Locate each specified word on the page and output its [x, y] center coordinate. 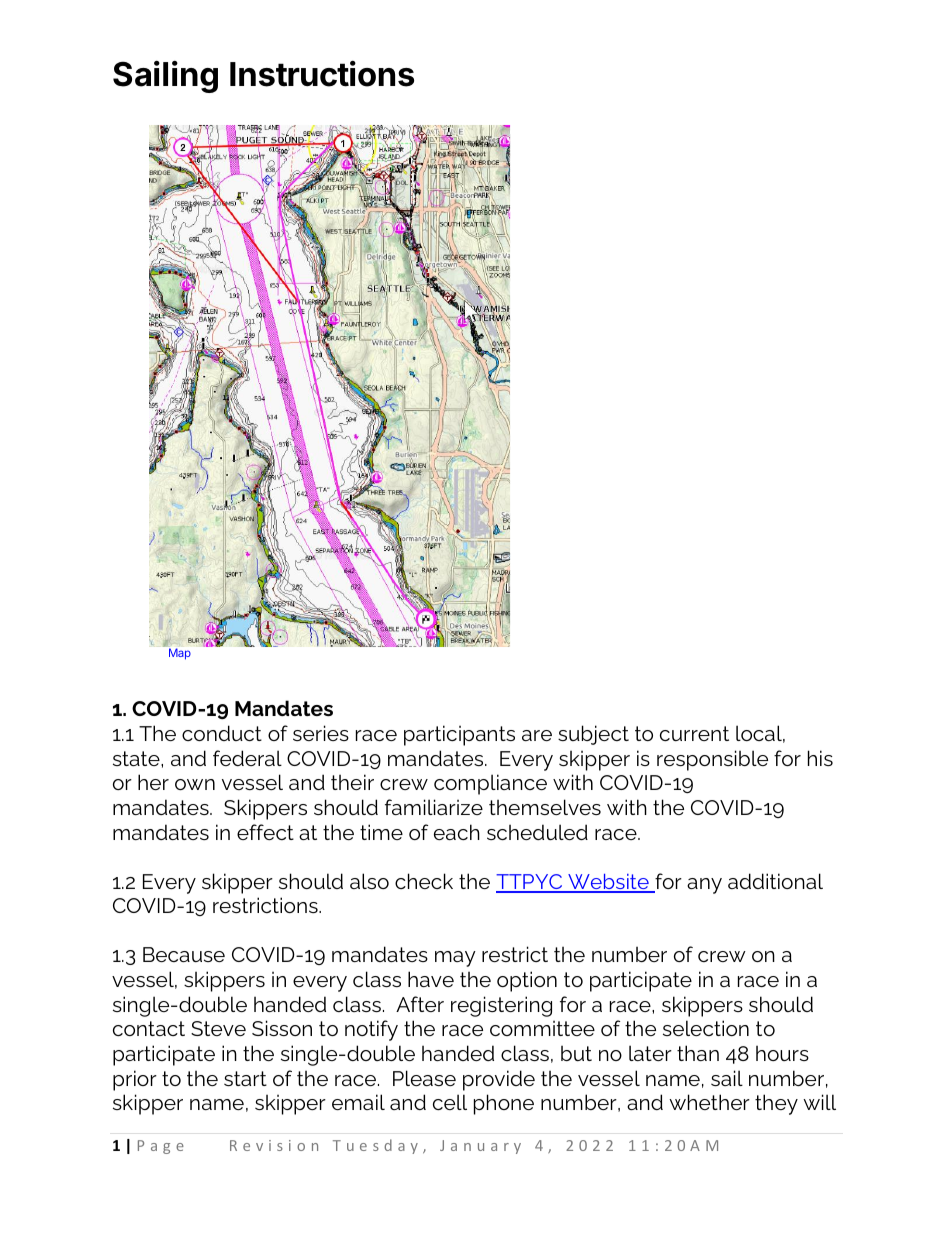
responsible [712, 760]
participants [459, 735]
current [694, 733]
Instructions [322, 74]
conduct [222, 733]
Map [180, 654]
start [245, 1078]
